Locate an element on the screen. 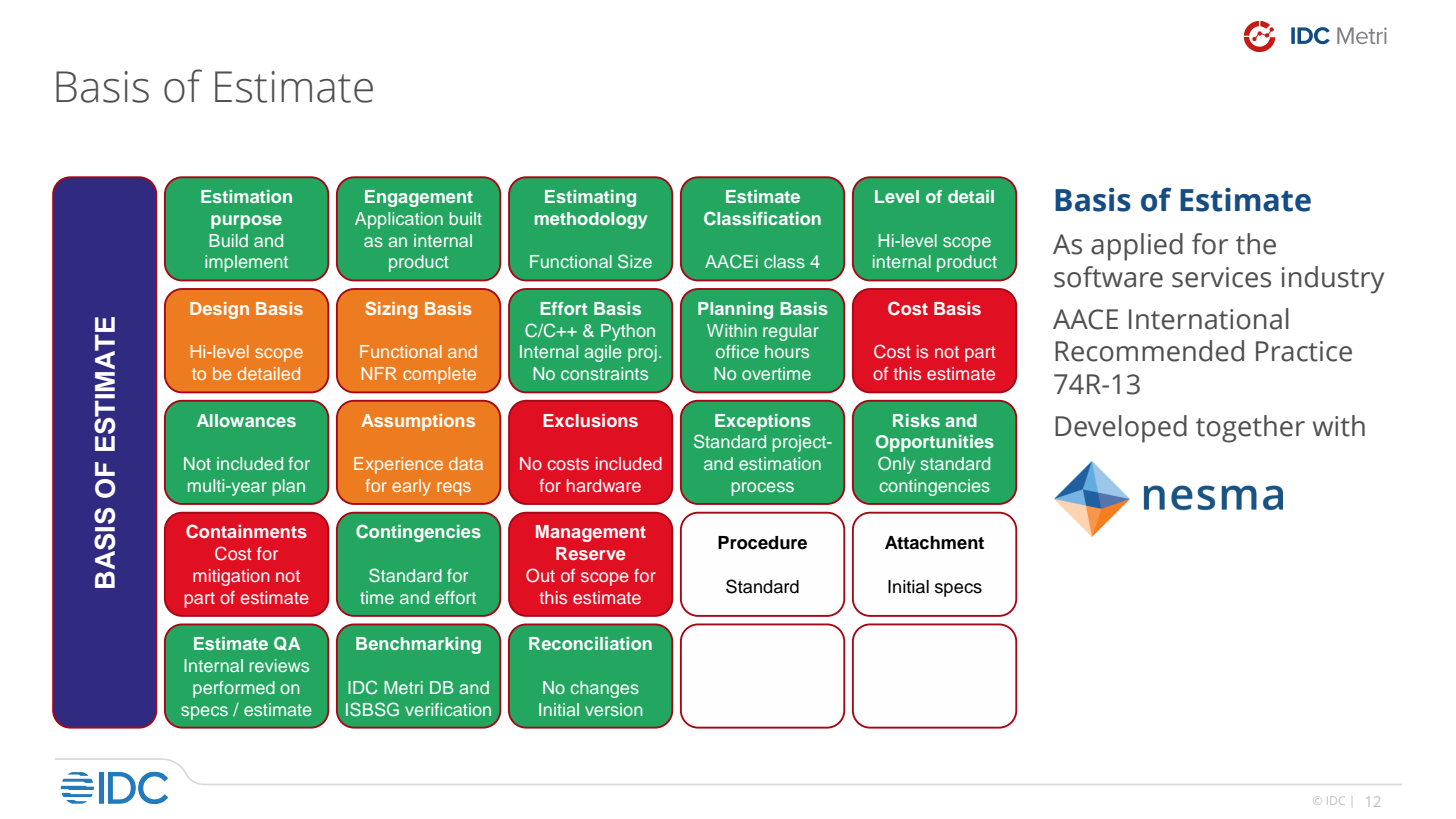  together is located at coordinates (1250, 429).
